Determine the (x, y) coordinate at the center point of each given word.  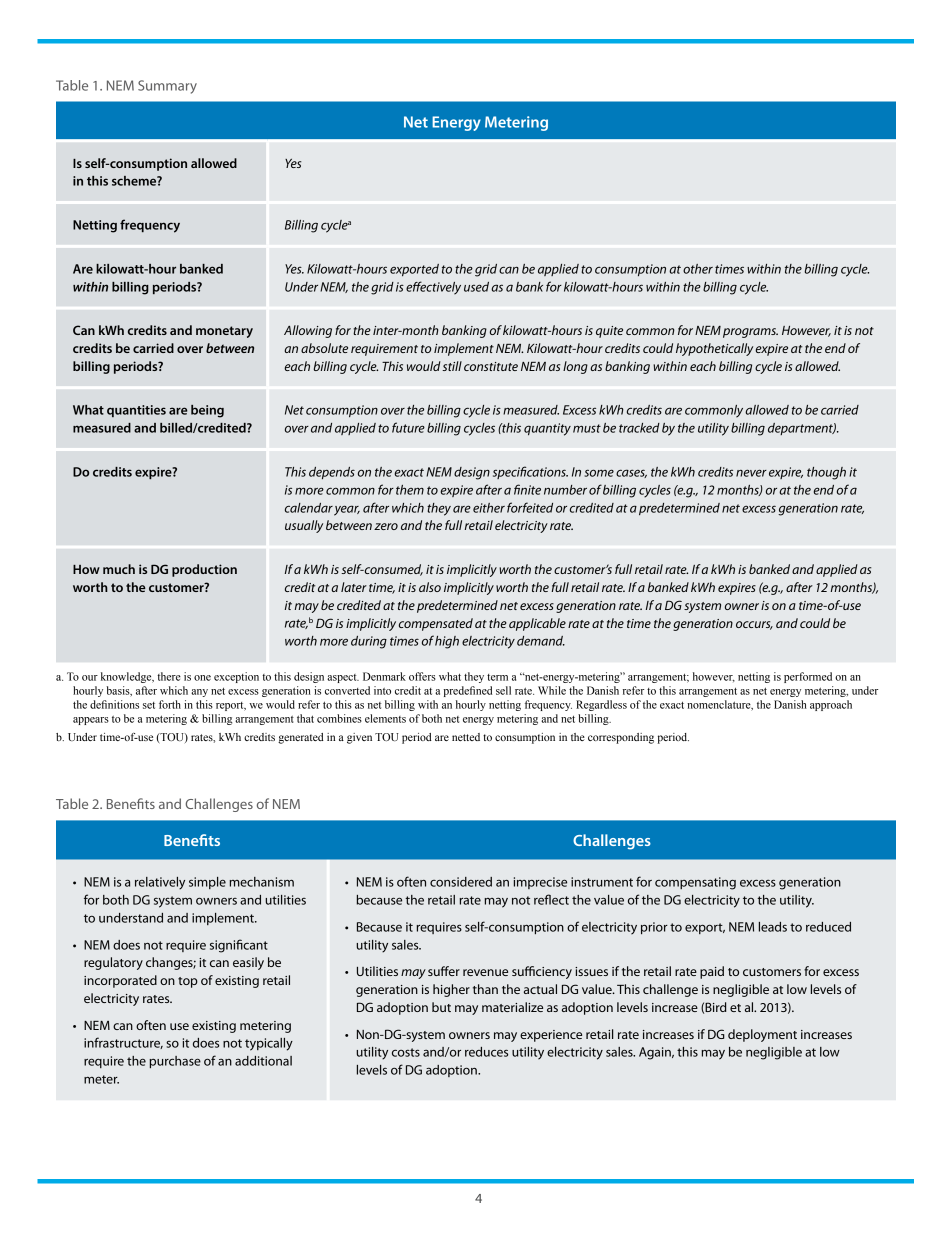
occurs (754, 625)
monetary (224, 332)
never (751, 473)
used (476, 287)
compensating (695, 883)
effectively (433, 288)
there (169, 676)
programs (750, 333)
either (489, 508)
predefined (467, 691)
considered (461, 882)
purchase (175, 1062)
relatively (160, 883)
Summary (167, 87)
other (698, 269)
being (207, 411)
